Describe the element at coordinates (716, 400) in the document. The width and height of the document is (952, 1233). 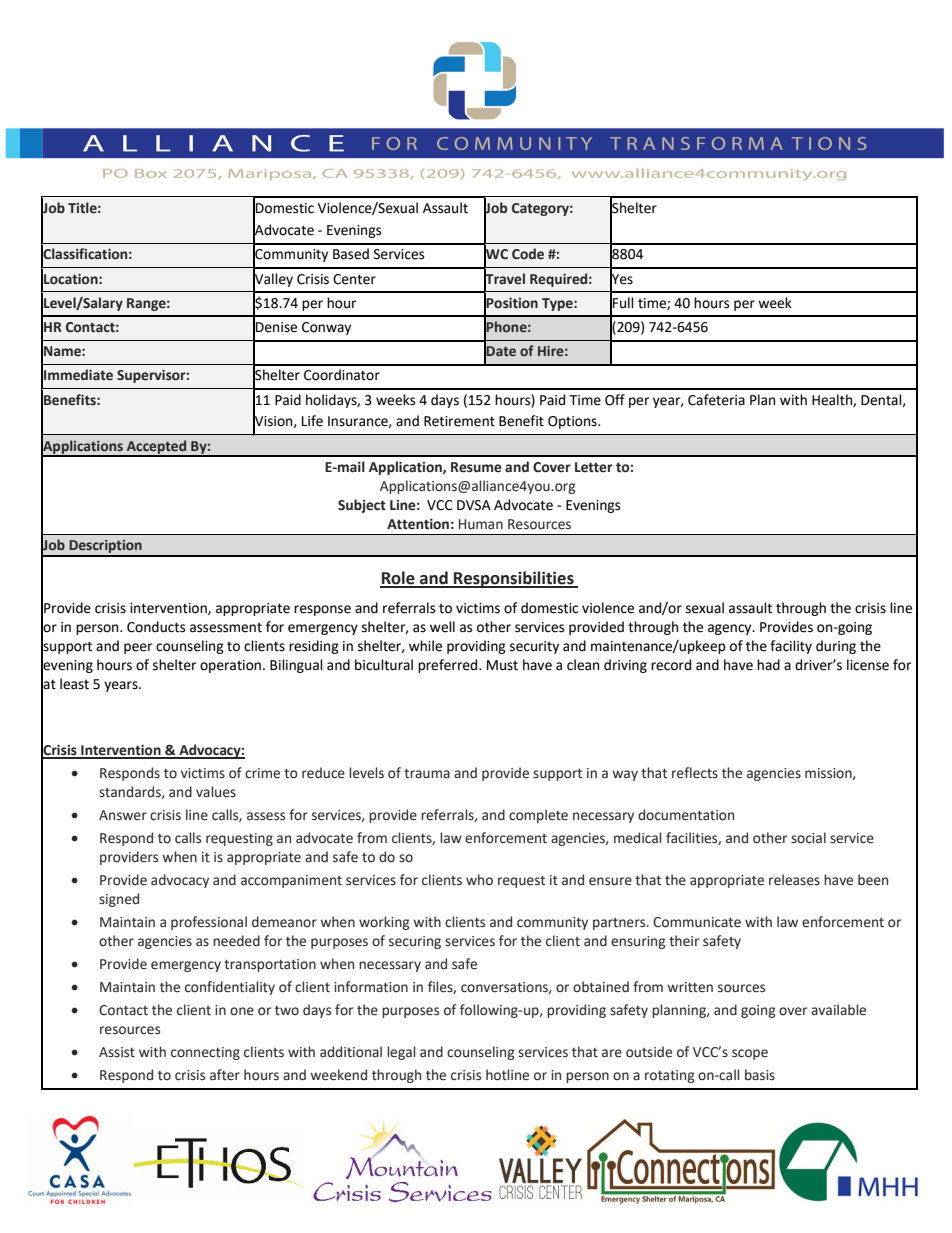
I see `Cafeteria` at that location.
